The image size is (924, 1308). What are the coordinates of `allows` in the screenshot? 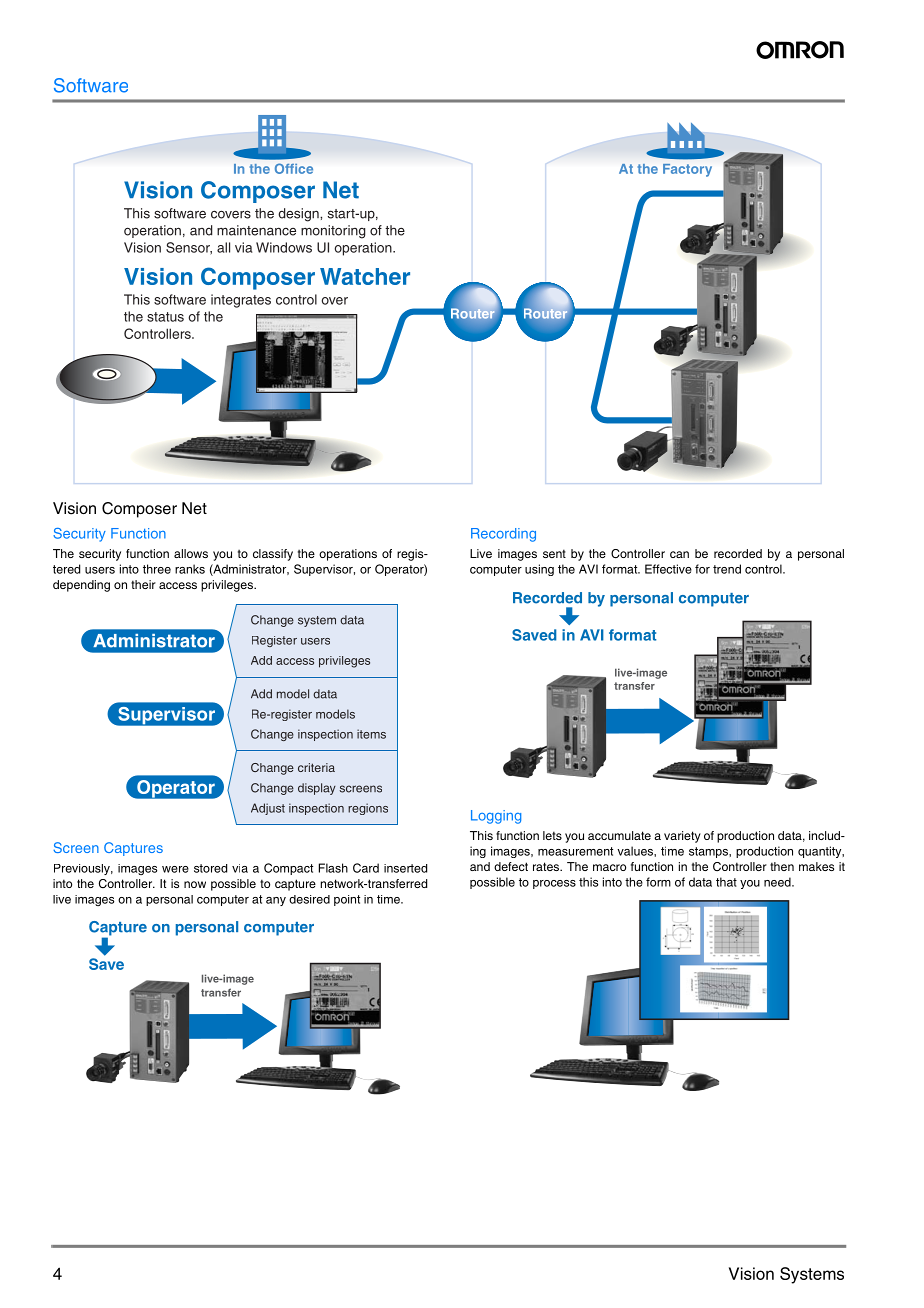 It's located at (191, 553).
